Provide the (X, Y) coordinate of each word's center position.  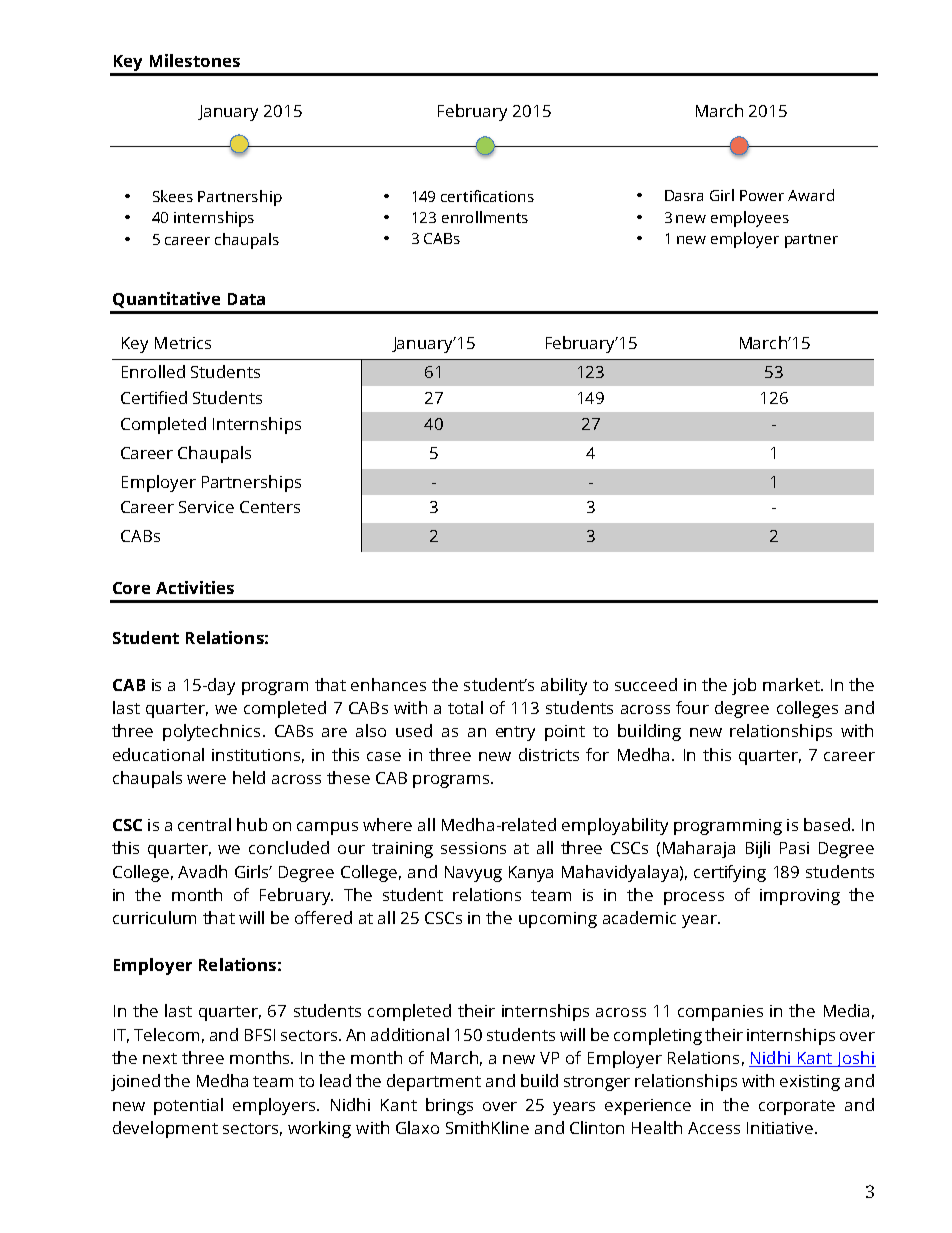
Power (762, 195)
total (465, 707)
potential (188, 1106)
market (792, 684)
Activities (195, 587)
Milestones (195, 60)
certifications (487, 196)
